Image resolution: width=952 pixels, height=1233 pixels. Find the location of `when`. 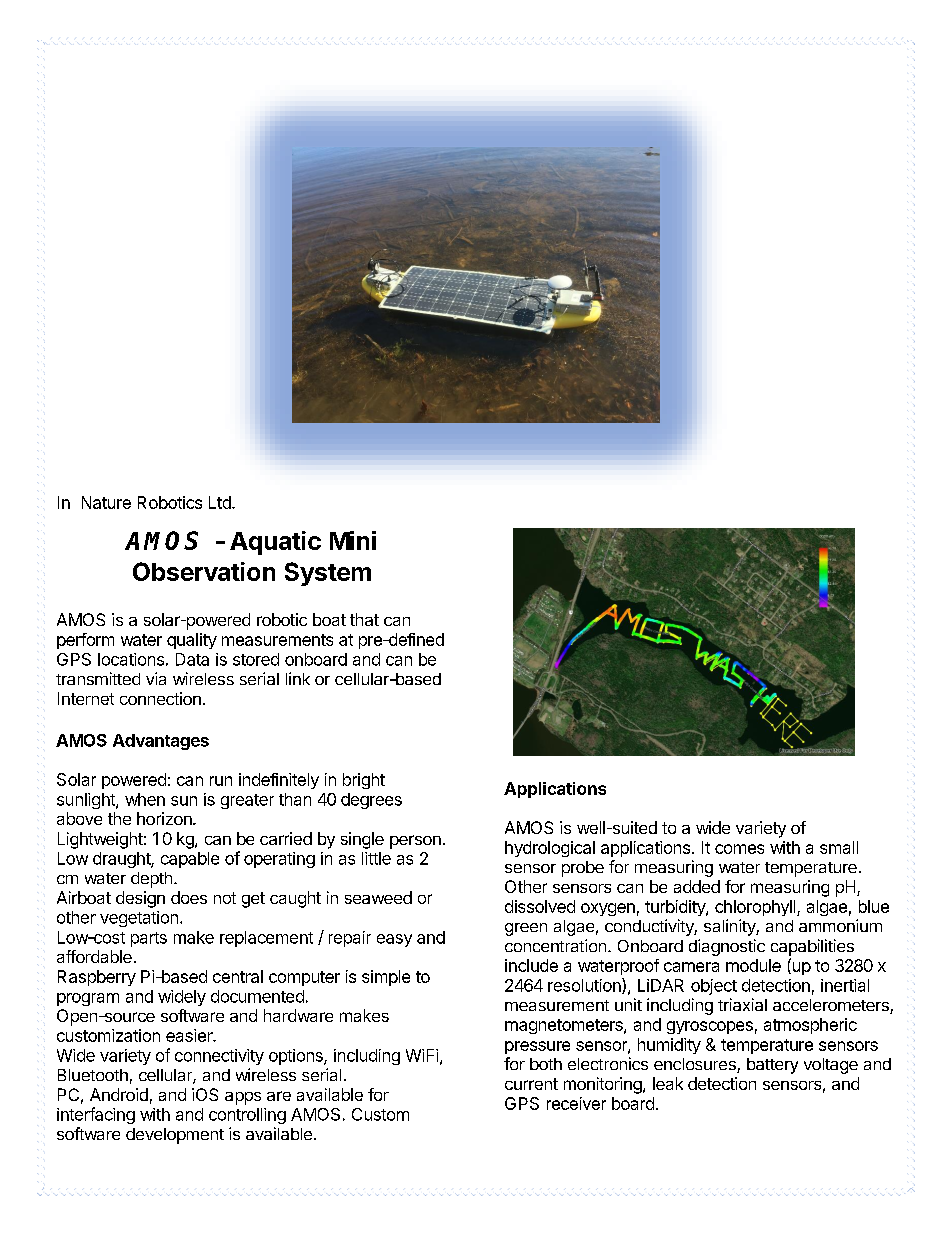

when is located at coordinates (145, 799).
